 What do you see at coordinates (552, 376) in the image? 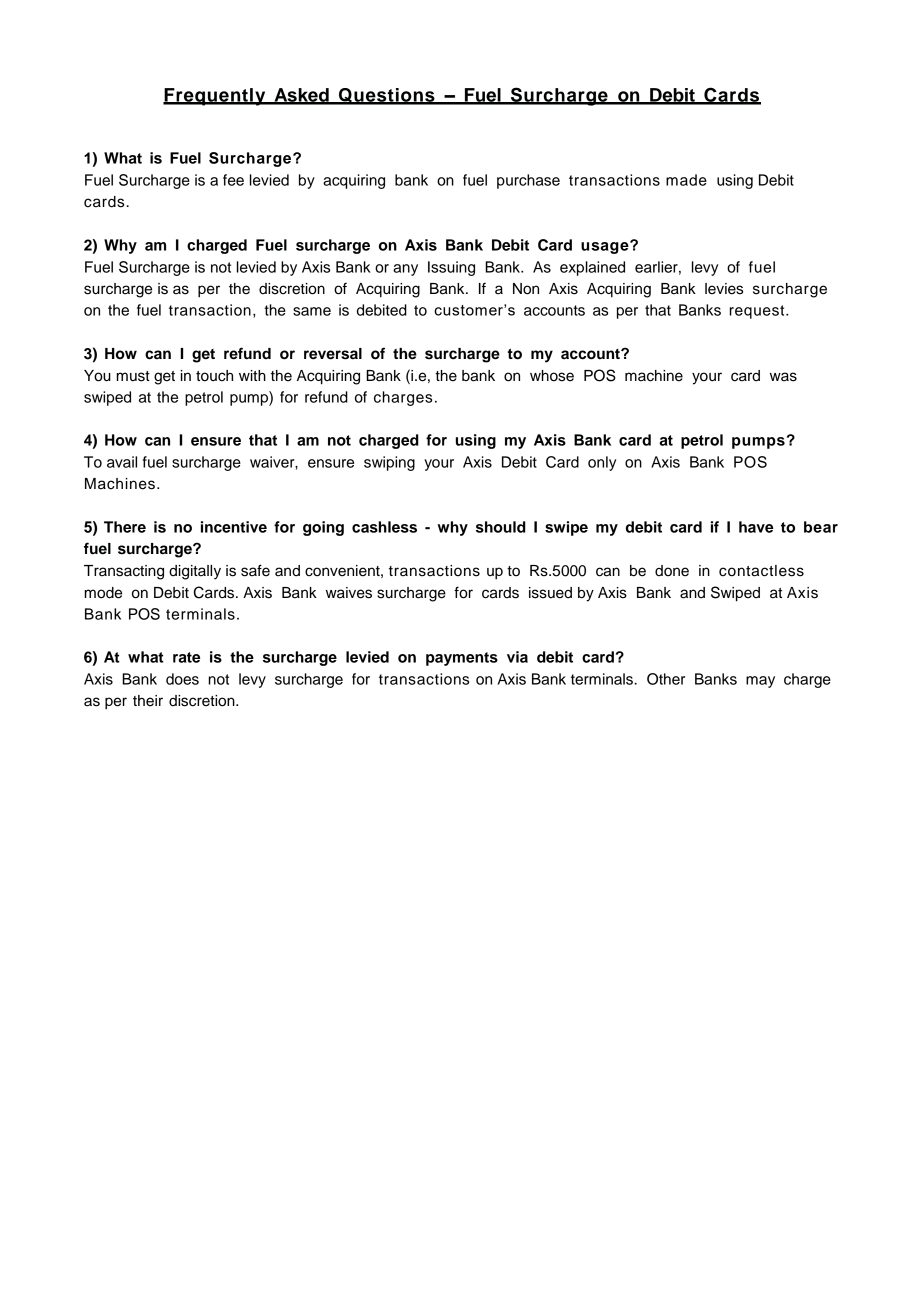
I see `whose` at bounding box center [552, 376].
